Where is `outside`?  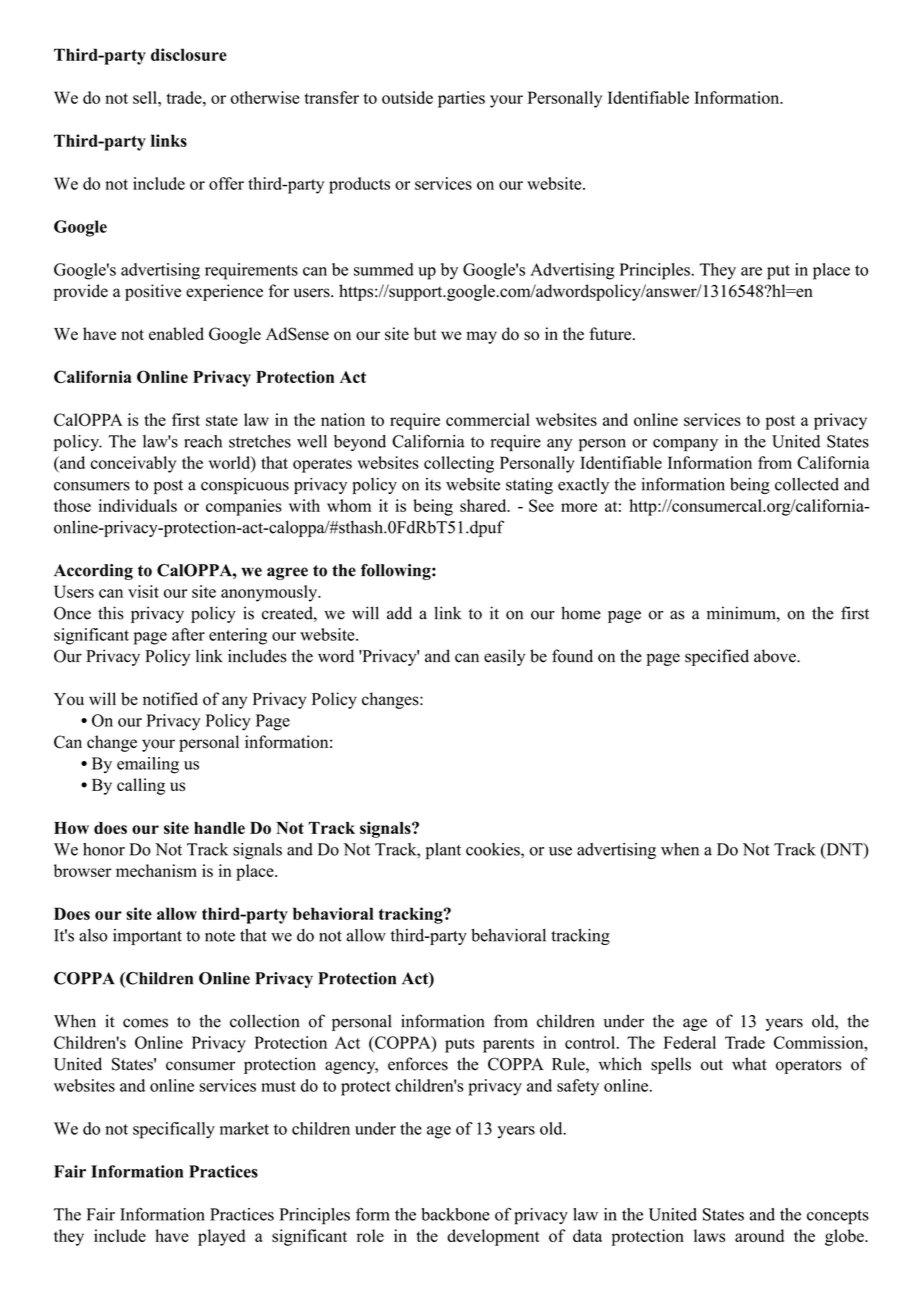 outside is located at coordinates (407, 97).
